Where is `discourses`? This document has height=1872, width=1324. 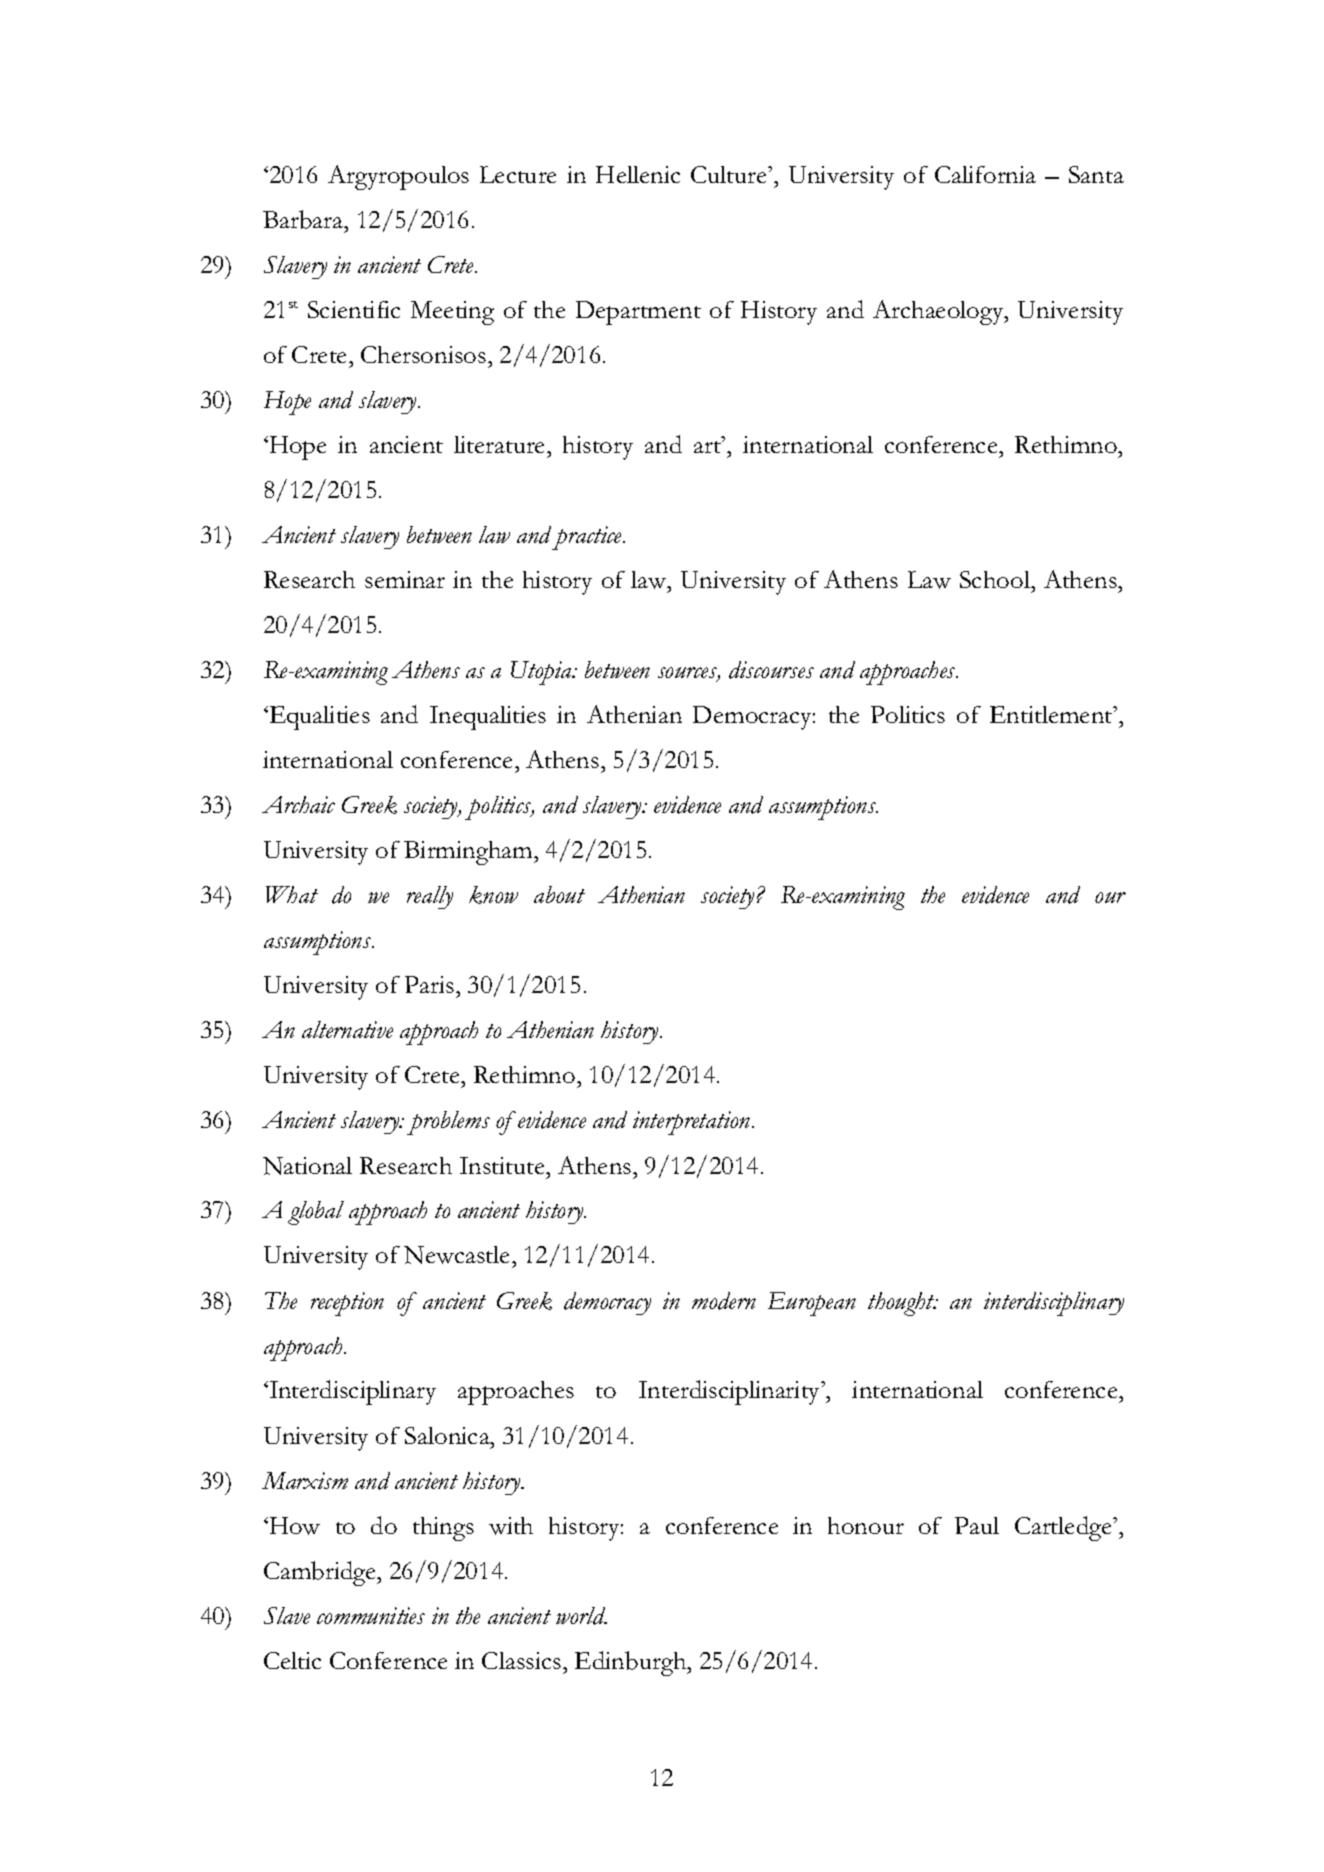 discourses is located at coordinates (771, 670).
